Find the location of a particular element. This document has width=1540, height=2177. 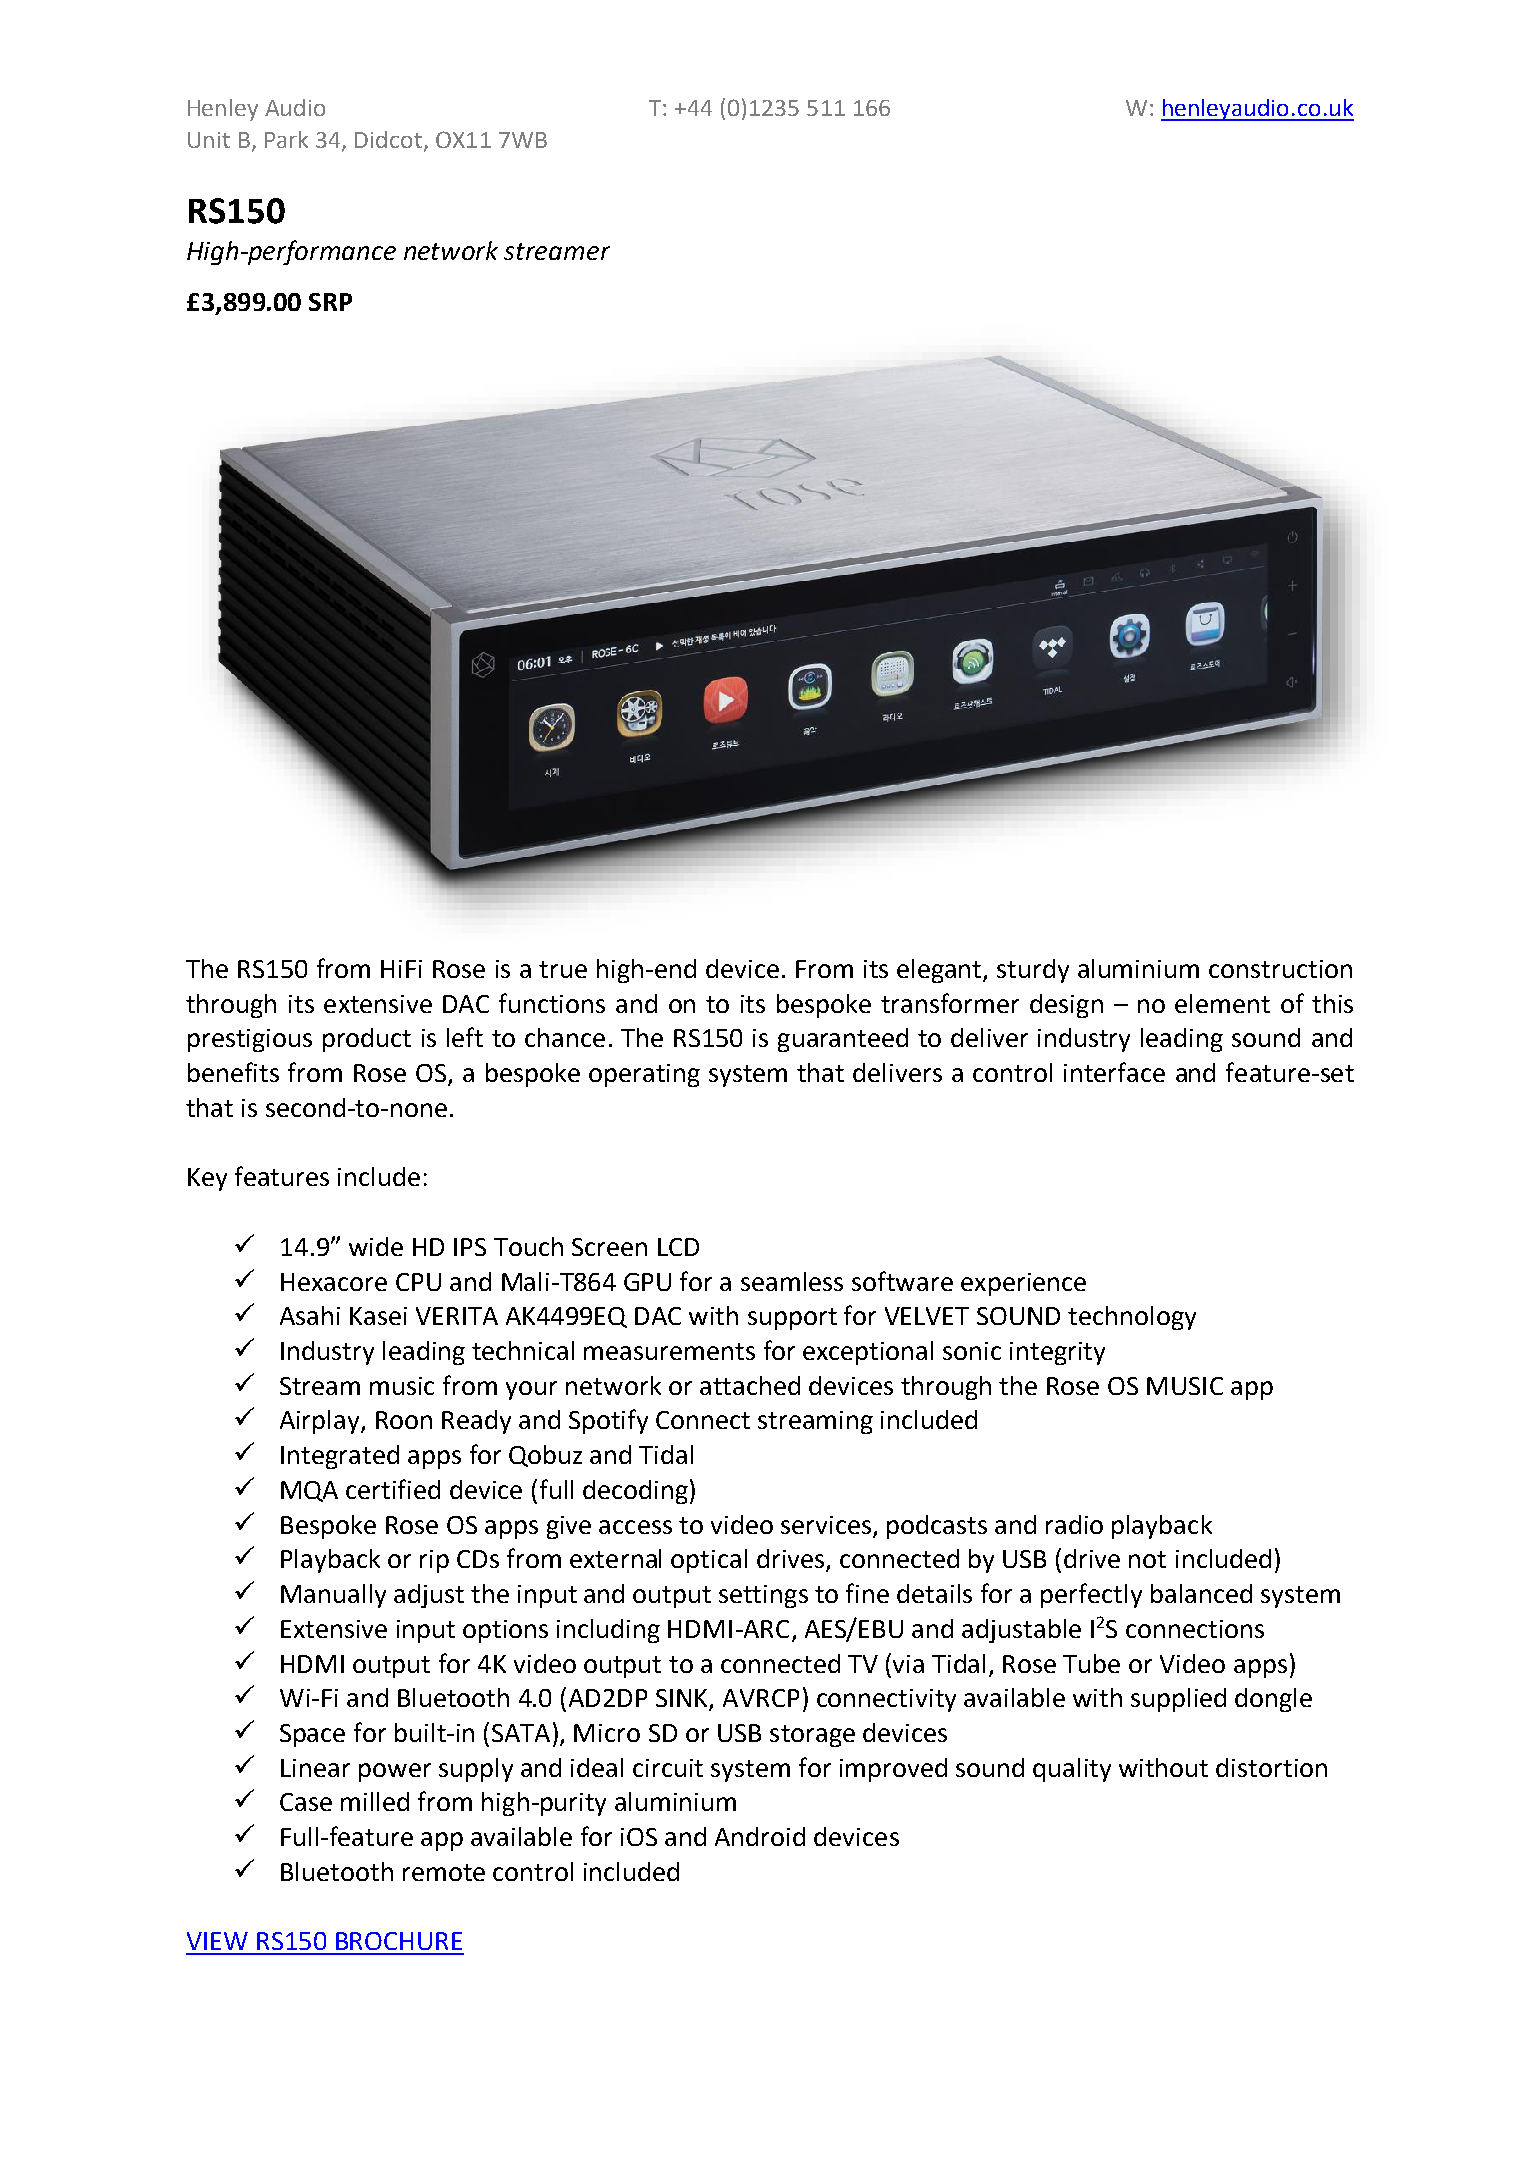

Unit is located at coordinates (209, 140).
